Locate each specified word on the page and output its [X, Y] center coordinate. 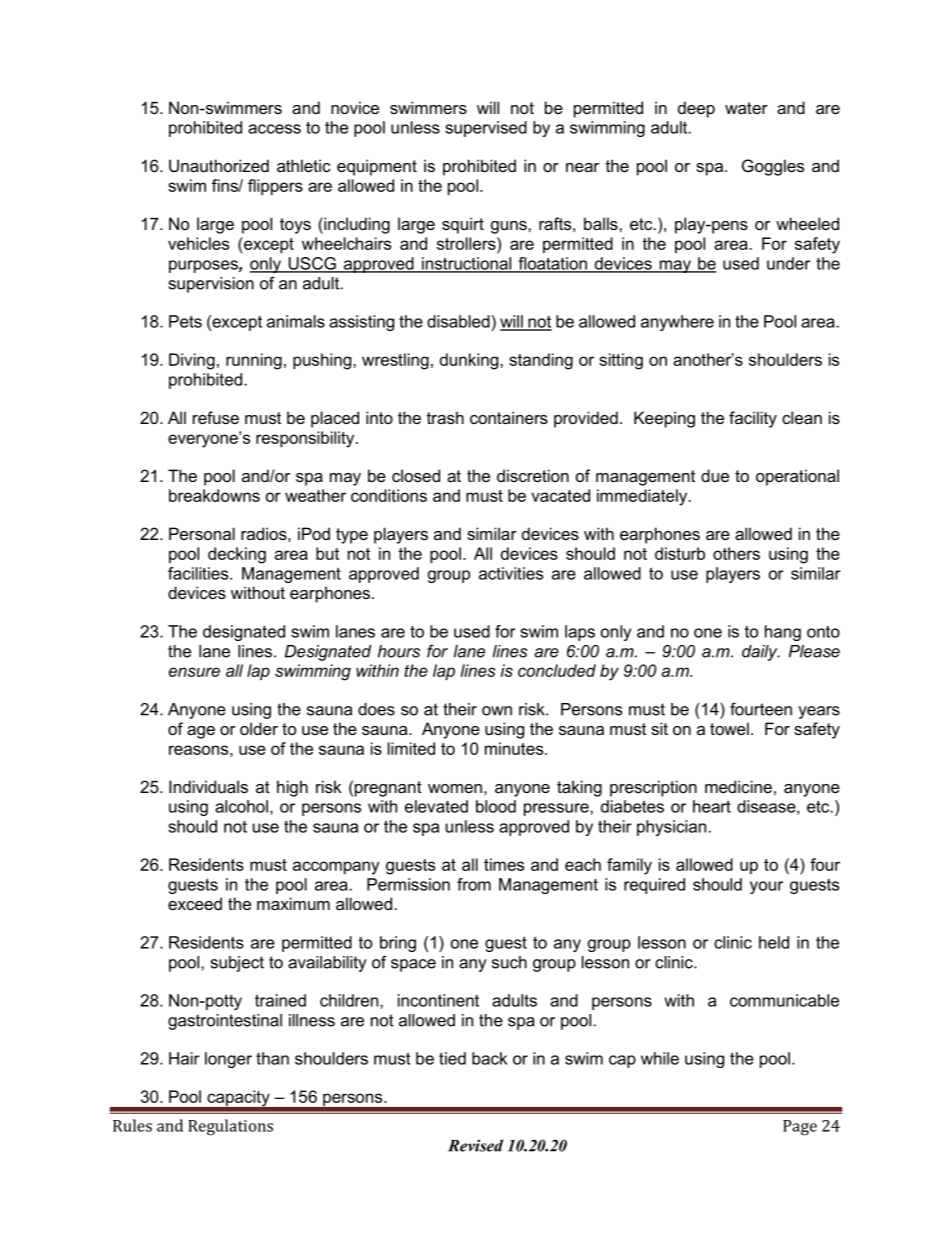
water [746, 108]
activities [511, 573]
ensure [194, 672]
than [272, 1058]
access [274, 129]
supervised [486, 129]
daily [761, 653]
